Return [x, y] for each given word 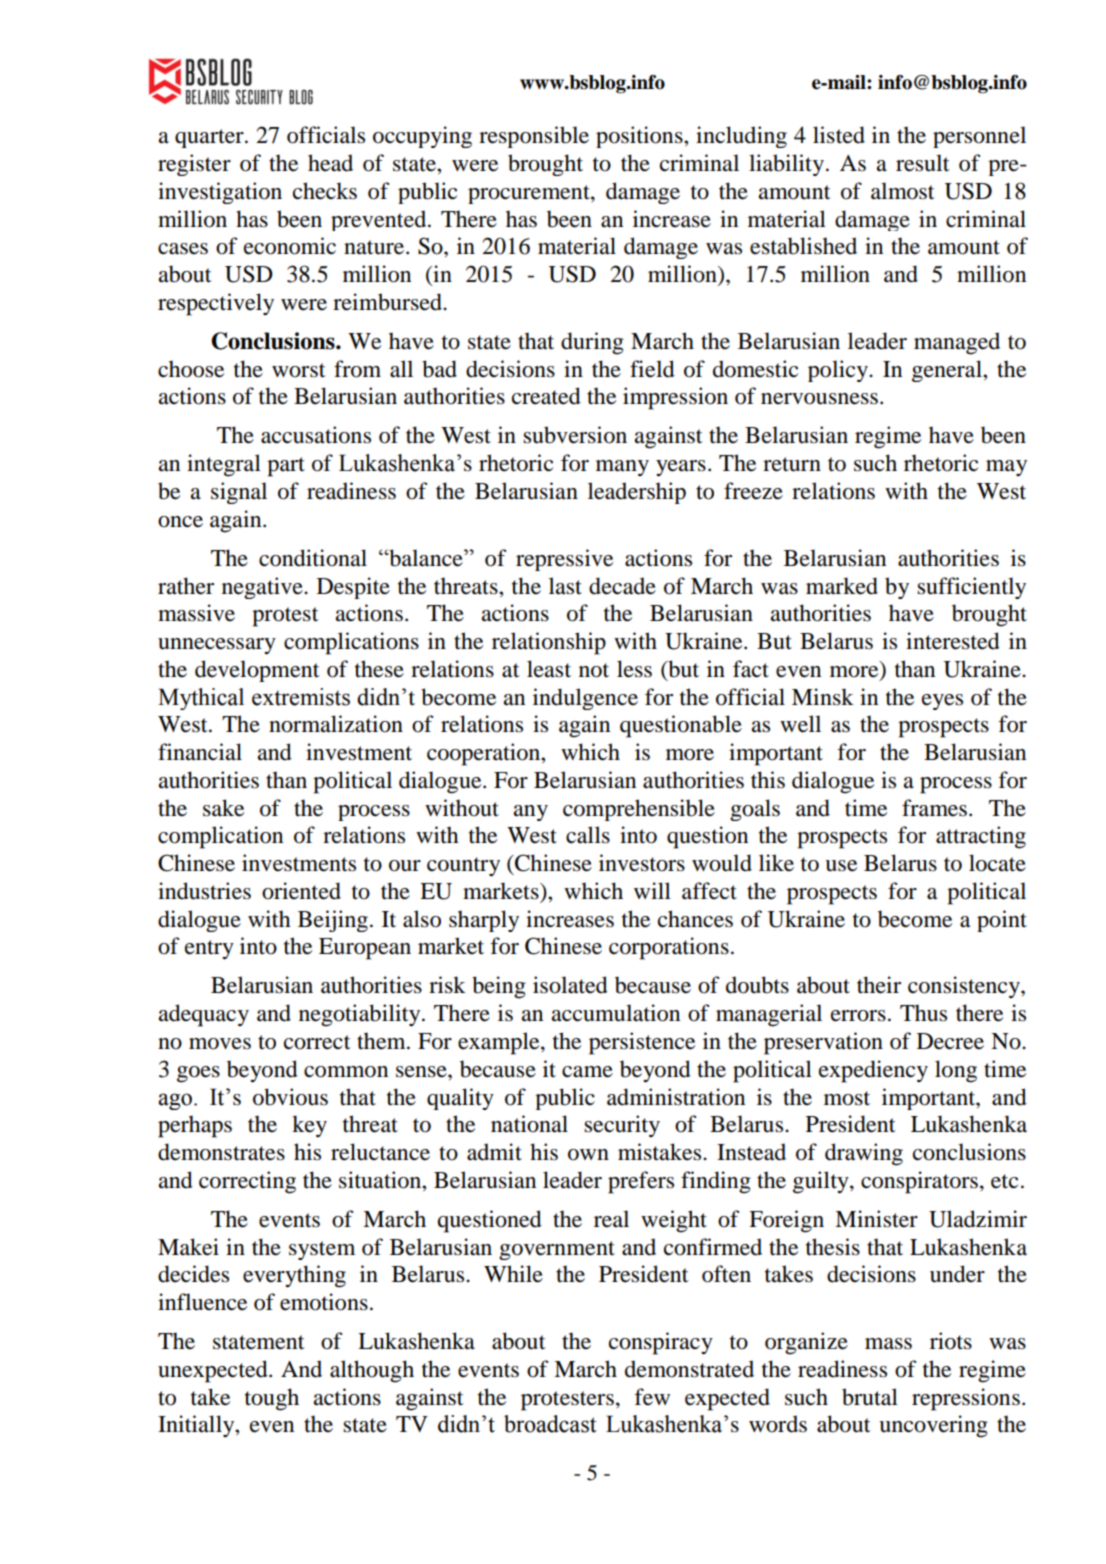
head [330, 163]
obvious [290, 1097]
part [286, 467]
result [923, 163]
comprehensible [639, 810]
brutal [870, 1397]
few [652, 1397]
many [622, 468]
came [587, 1072]
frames [934, 808]
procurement [530, 194]
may [1006, 468]
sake [223, 808]
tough [272, 1399]
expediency [873, 1071]
